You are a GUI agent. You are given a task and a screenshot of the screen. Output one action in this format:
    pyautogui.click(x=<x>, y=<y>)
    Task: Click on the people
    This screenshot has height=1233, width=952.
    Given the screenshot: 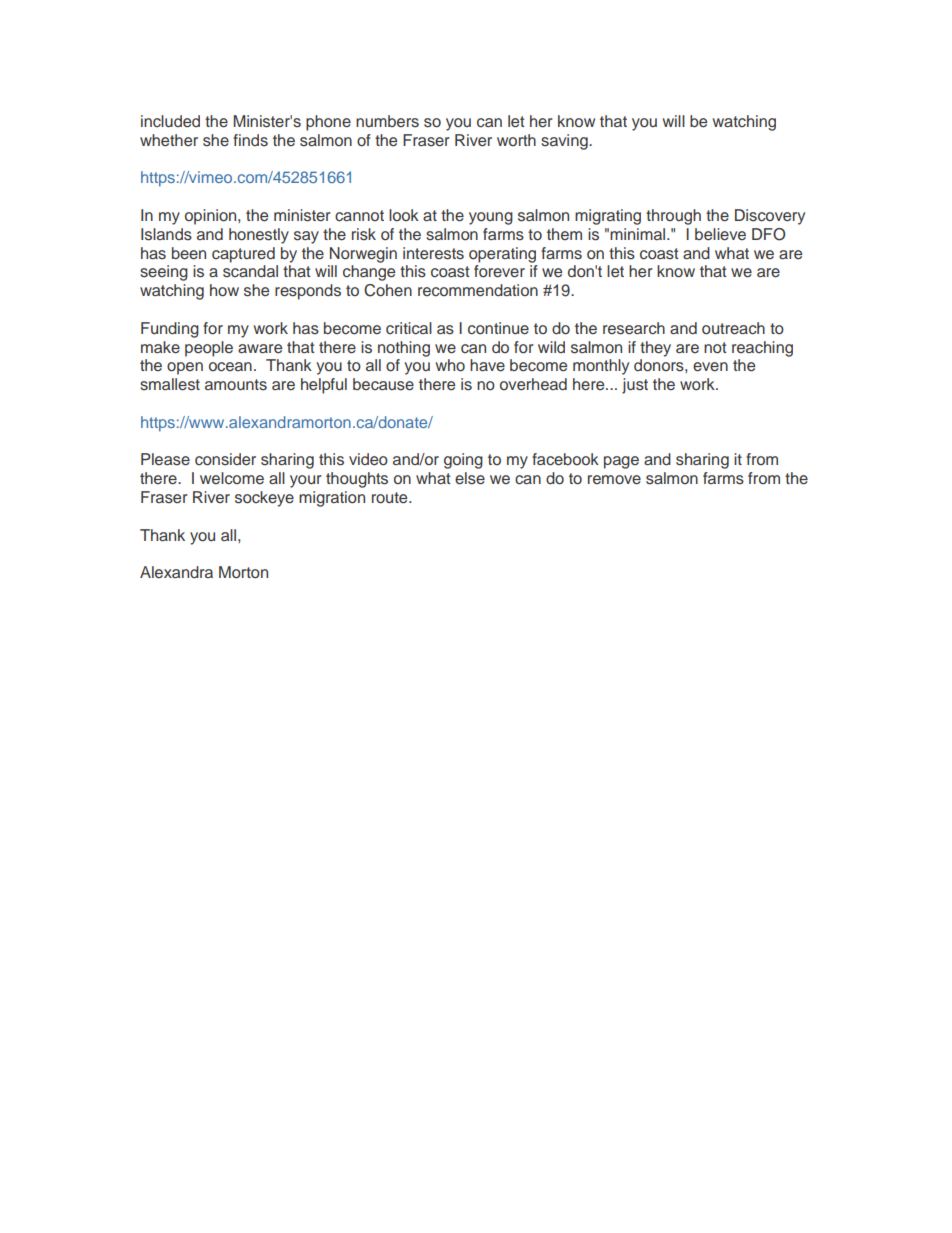 What is the action you would take?
    pyautogui.click(x=209, y=349)
